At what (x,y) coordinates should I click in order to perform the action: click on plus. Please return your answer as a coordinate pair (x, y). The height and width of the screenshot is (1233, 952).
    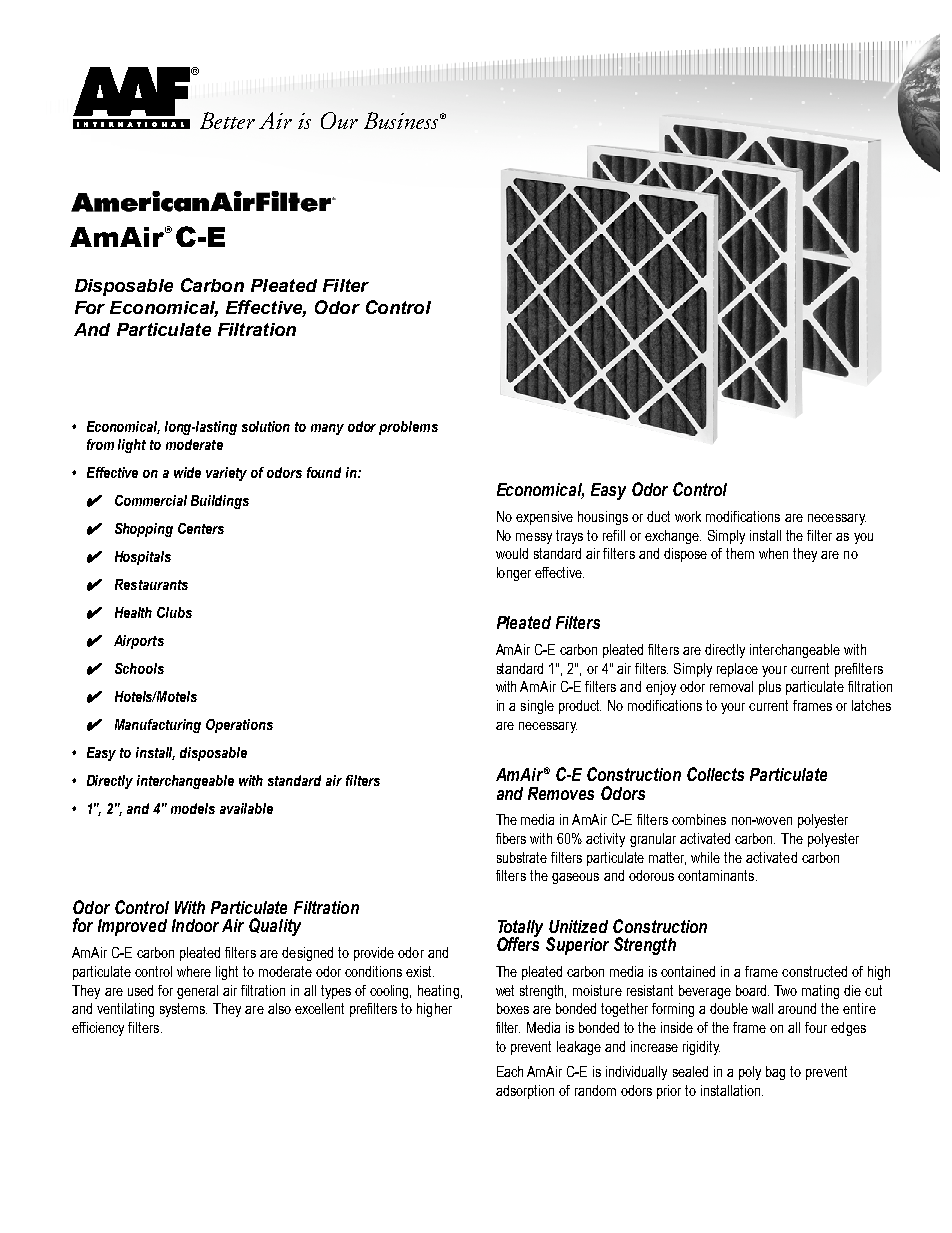
    Looking at the image, I should click on (770, 688).
